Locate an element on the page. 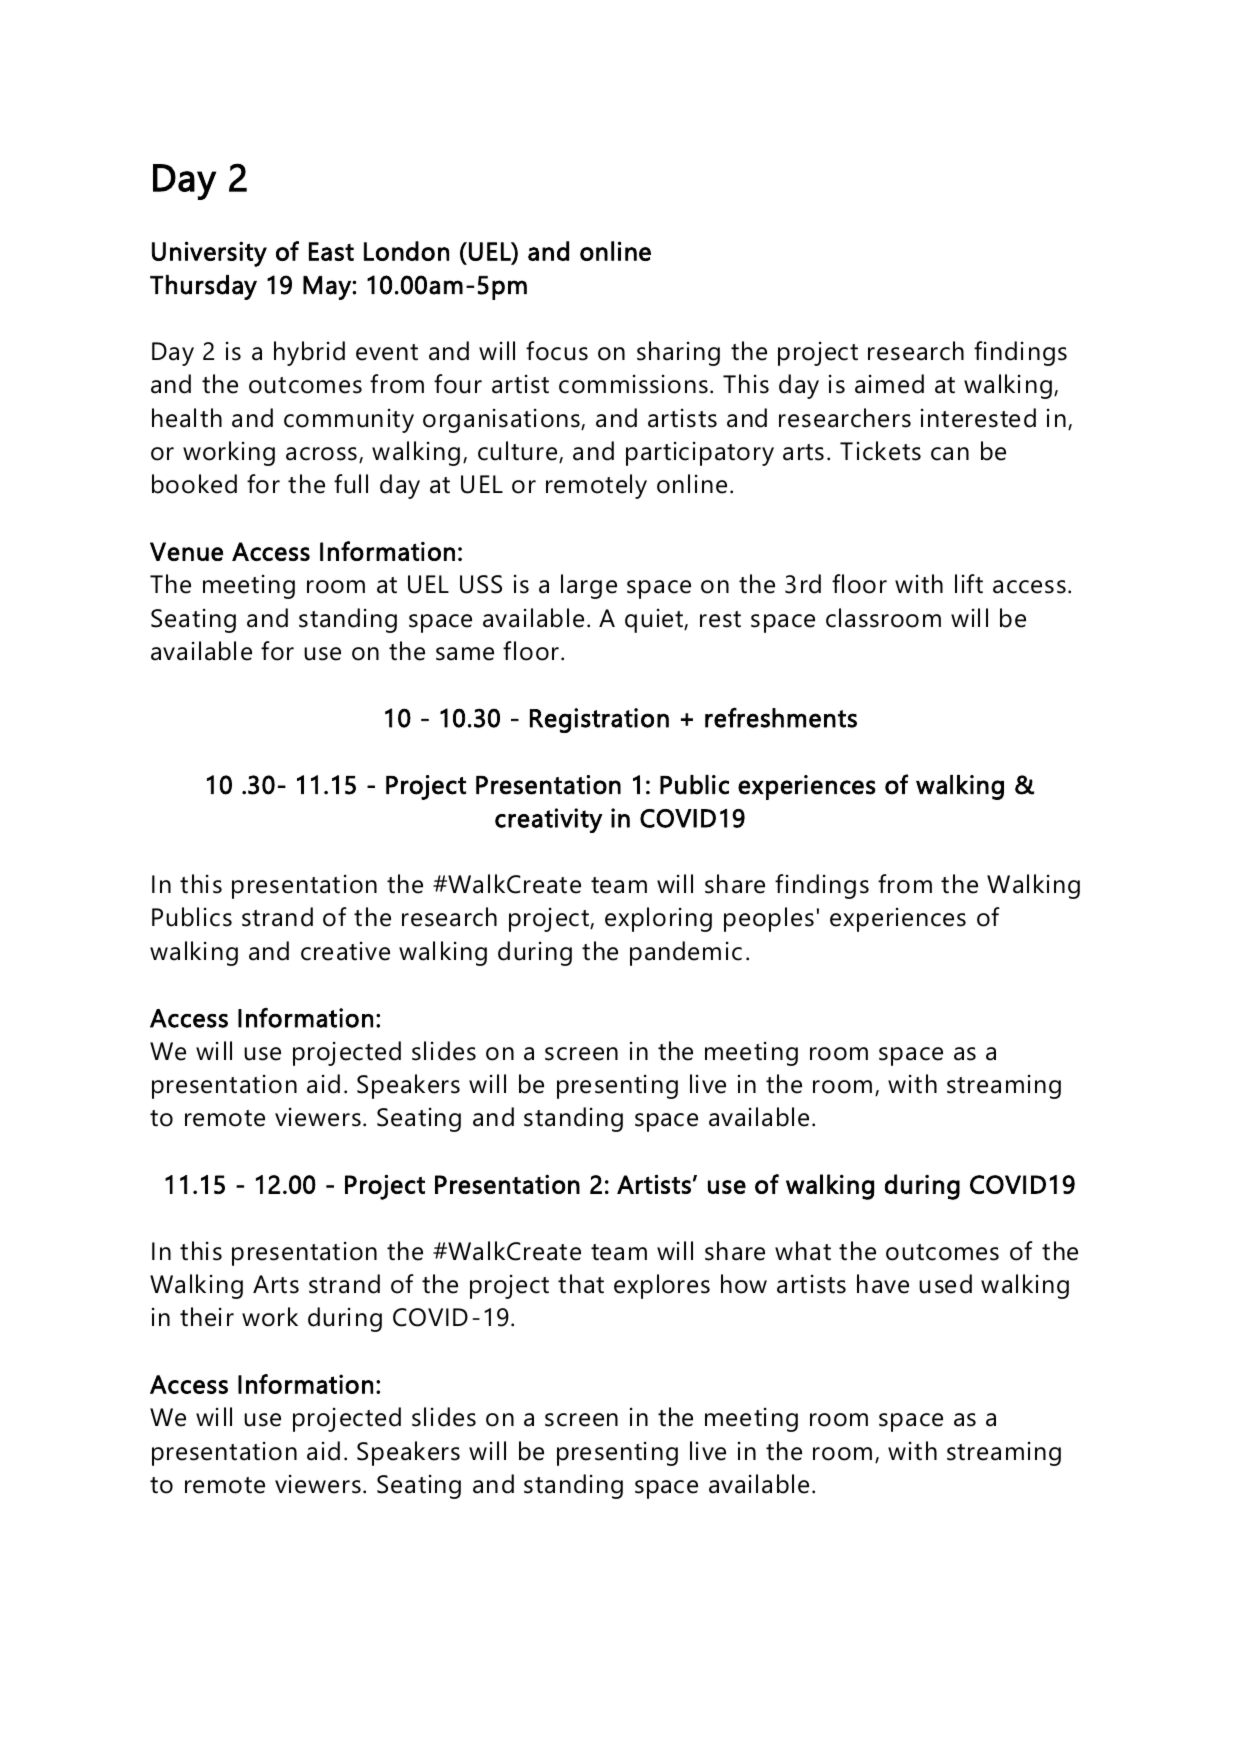 Image resolution: width=1241 pixels, height=1757 pixels. lift is located at coordinates (969, 584).
